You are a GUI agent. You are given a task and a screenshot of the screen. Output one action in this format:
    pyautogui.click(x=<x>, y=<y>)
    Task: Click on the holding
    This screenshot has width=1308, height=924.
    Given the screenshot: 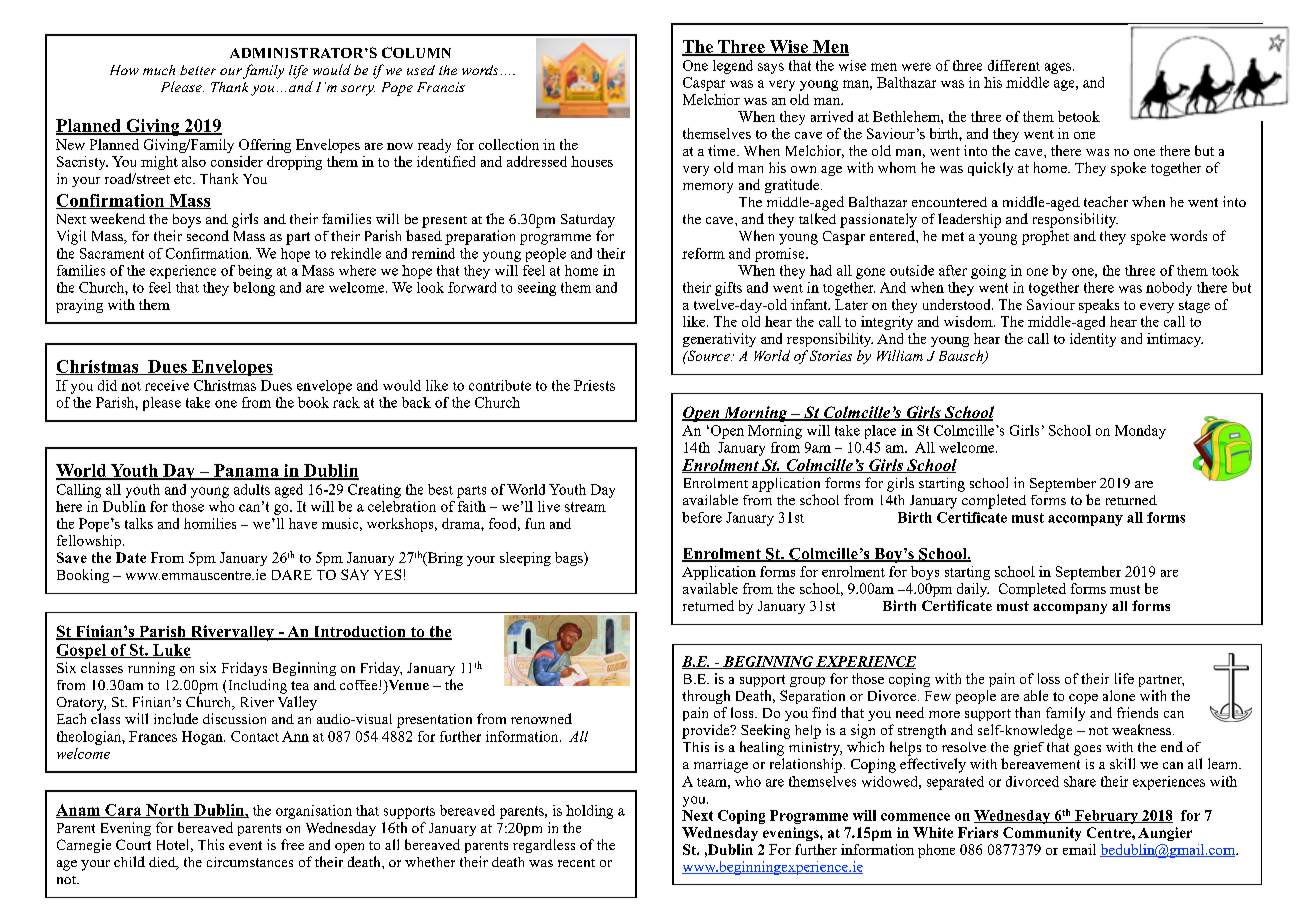 What is the action you would take?
    pyautogui.click(x=589, y=812)
